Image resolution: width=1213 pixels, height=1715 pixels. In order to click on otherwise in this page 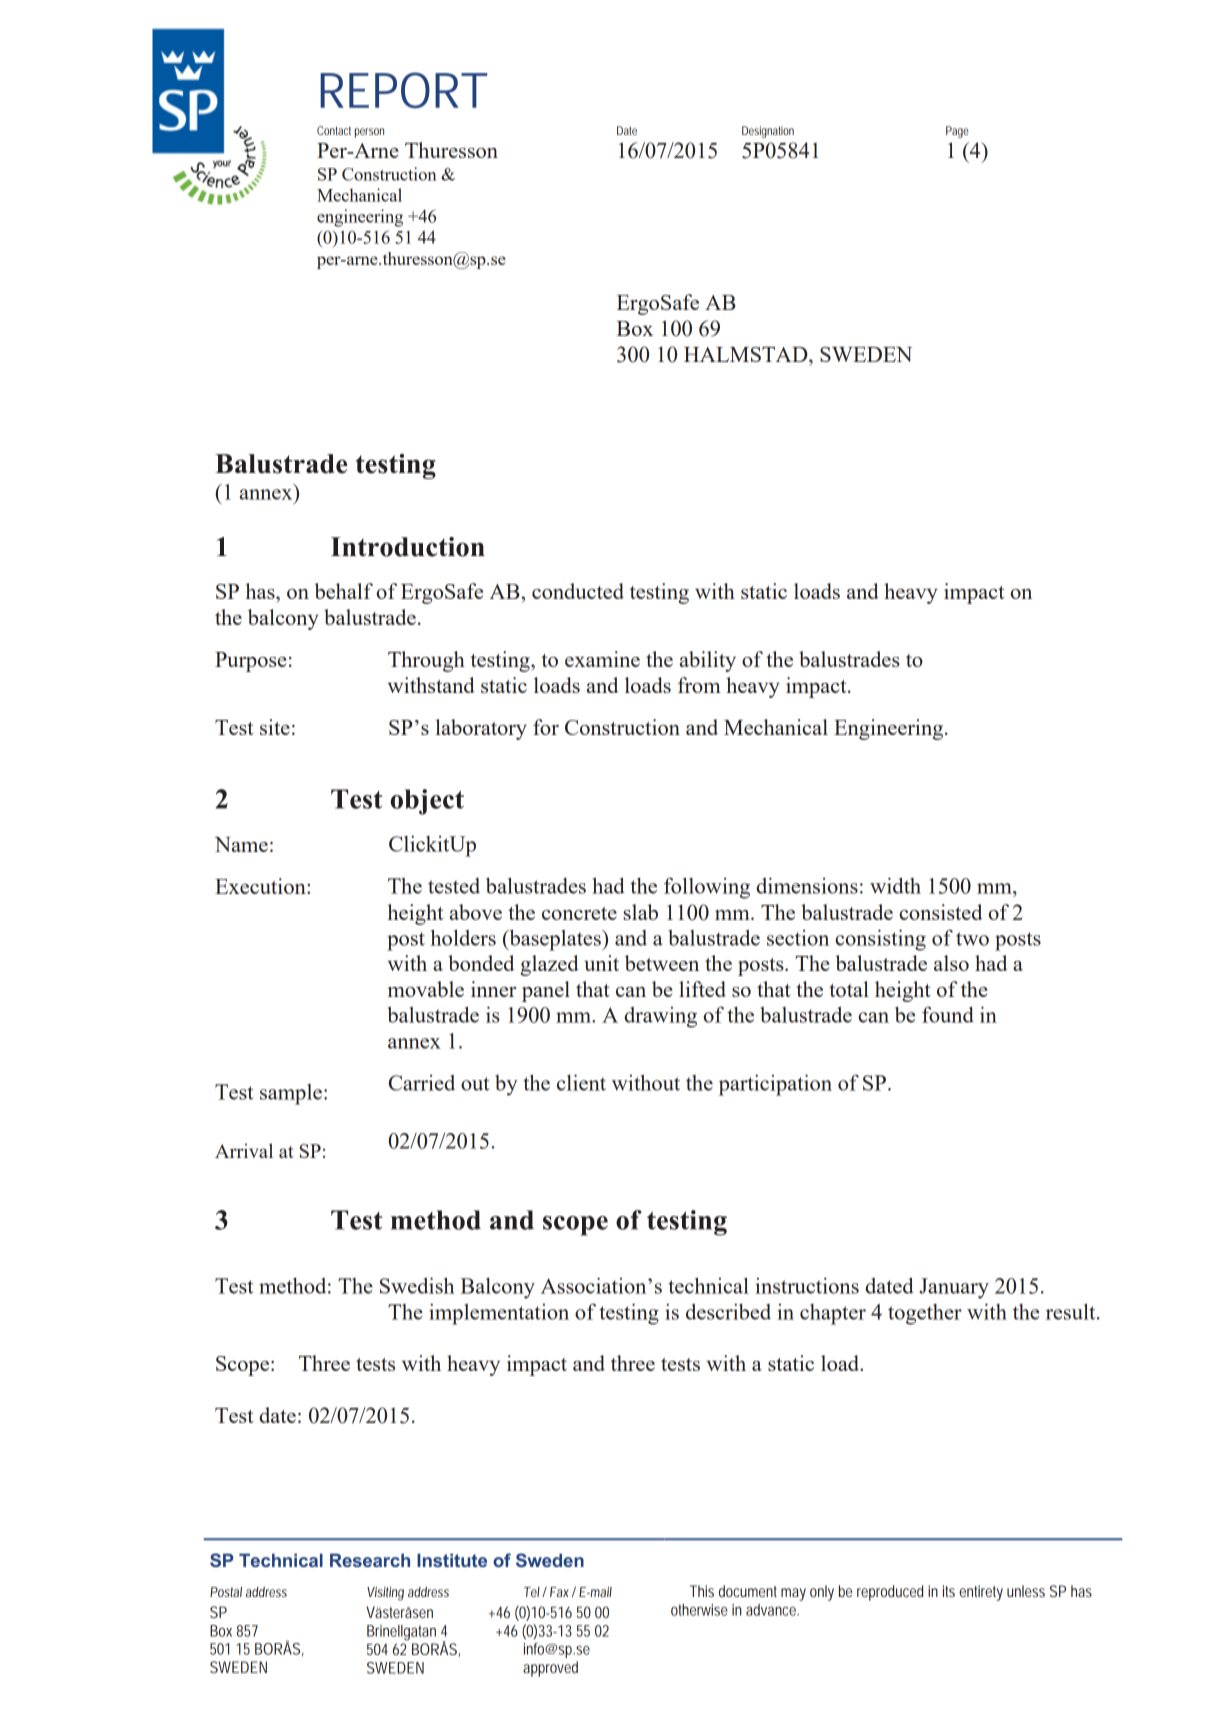, I will do `click(699, 1610)`.
